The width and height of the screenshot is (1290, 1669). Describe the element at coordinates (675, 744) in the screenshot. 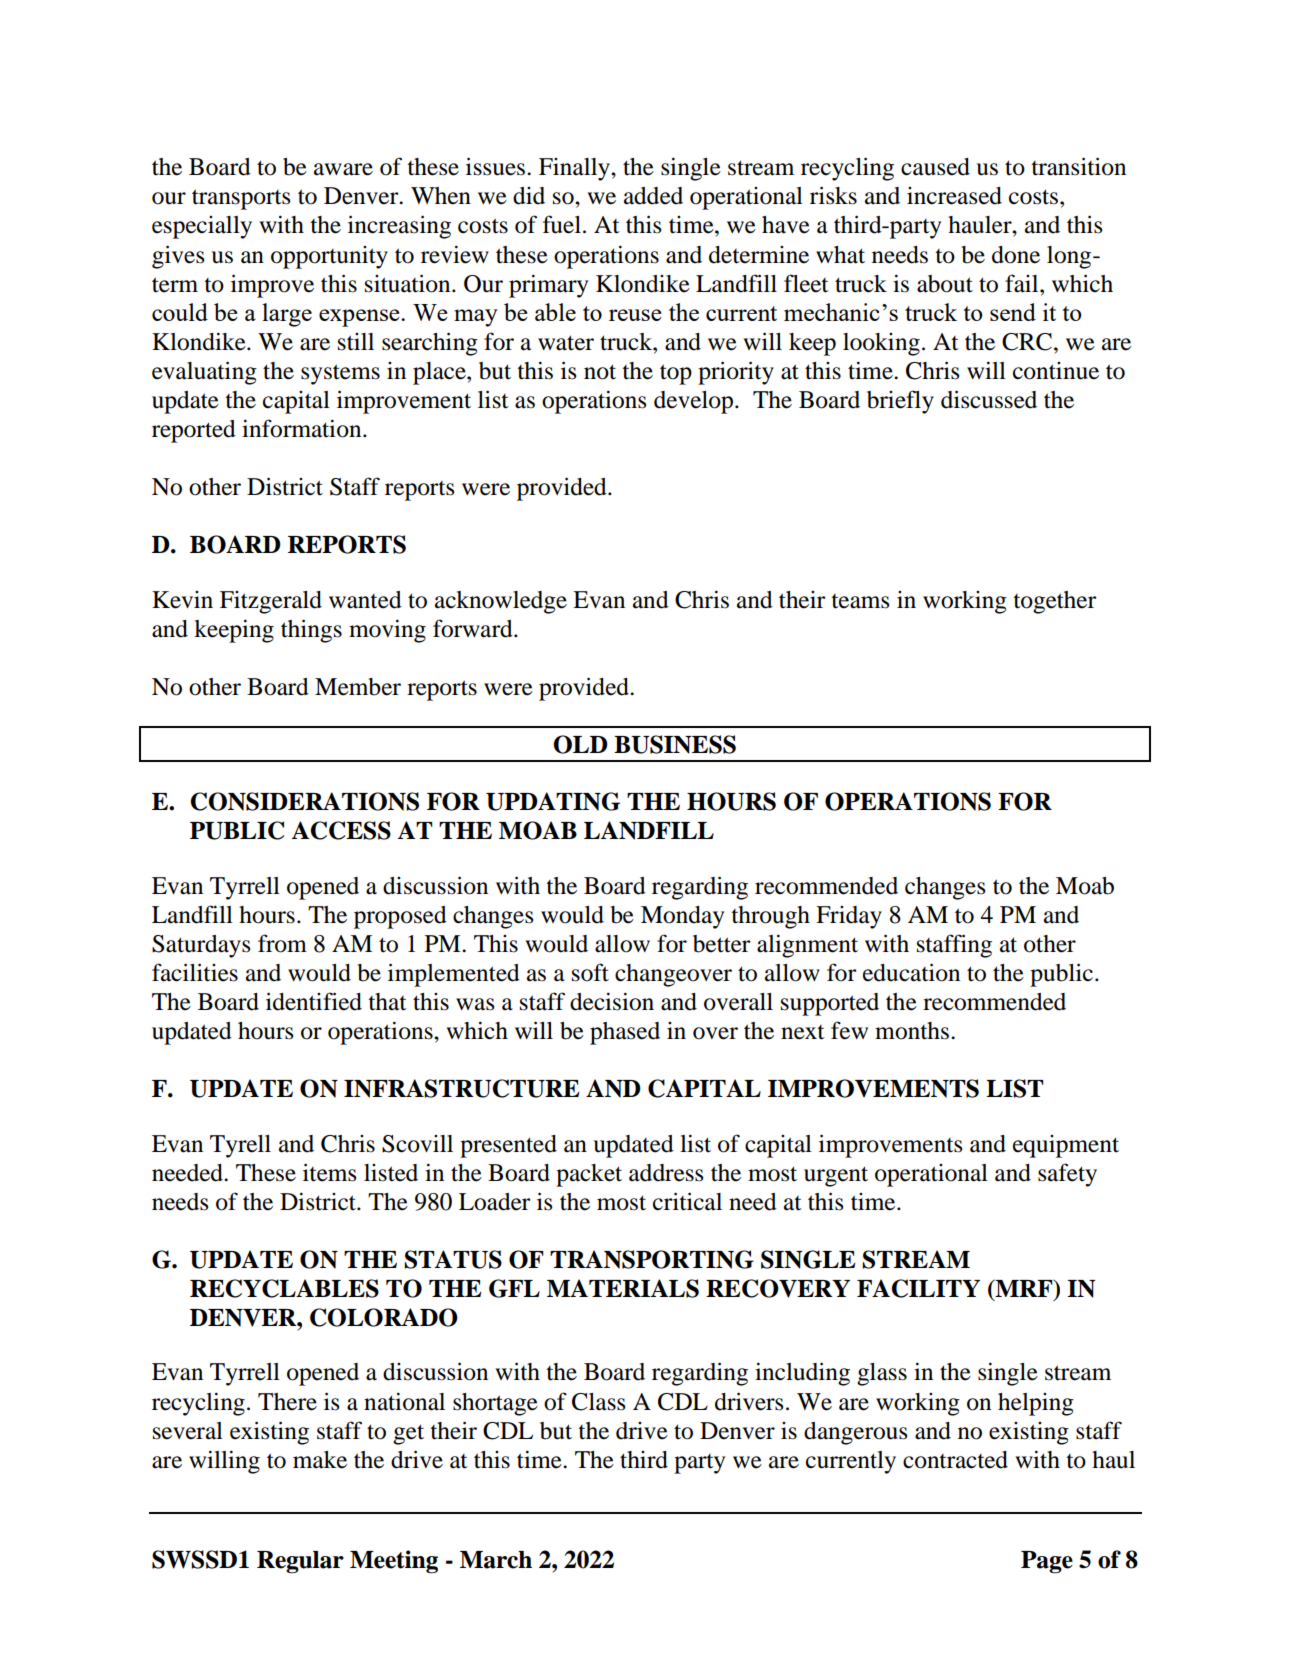

I see `BUSINESS` at that location.
